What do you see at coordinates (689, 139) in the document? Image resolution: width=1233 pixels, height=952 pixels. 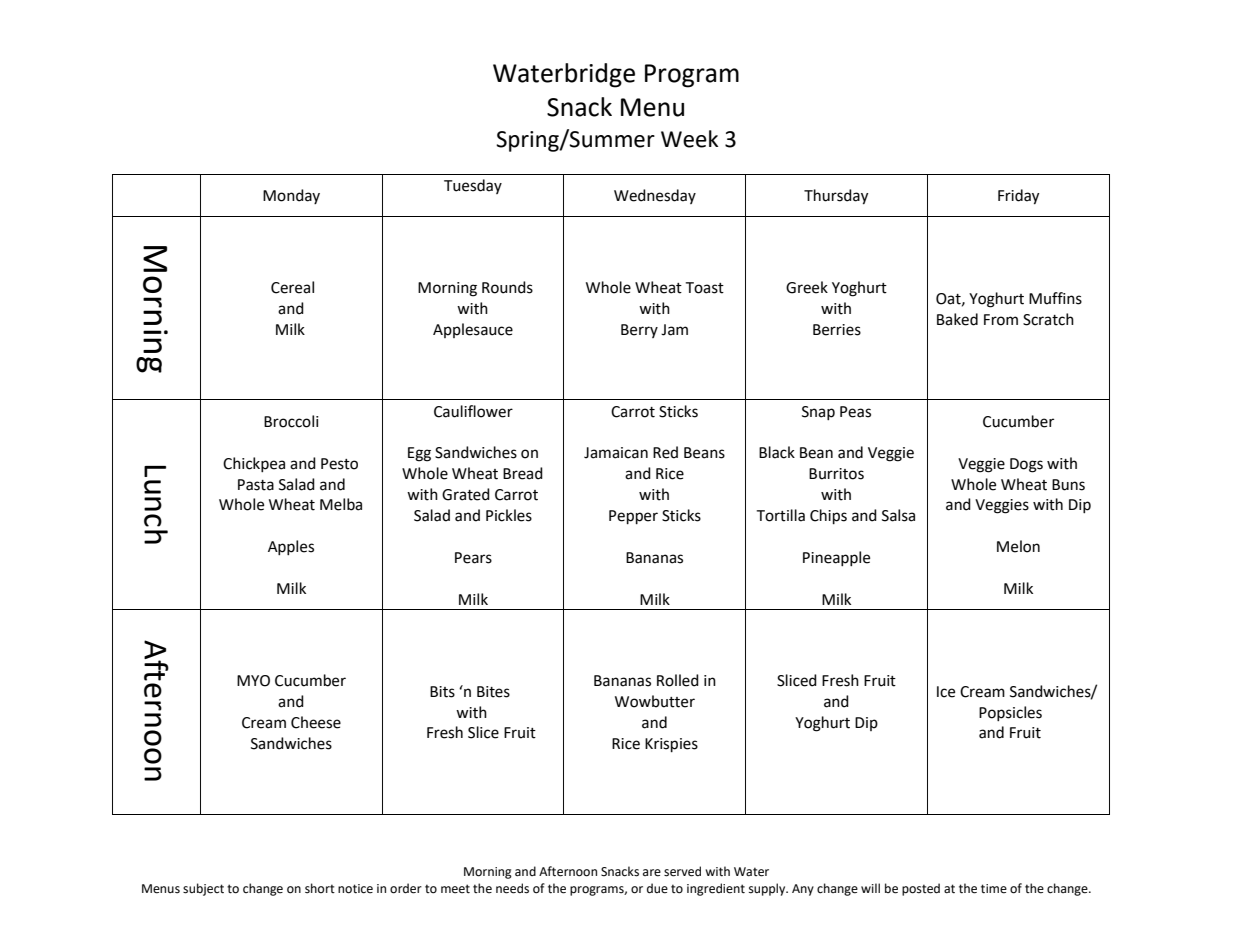 I see `Week` at bounding box center [689, 139].
